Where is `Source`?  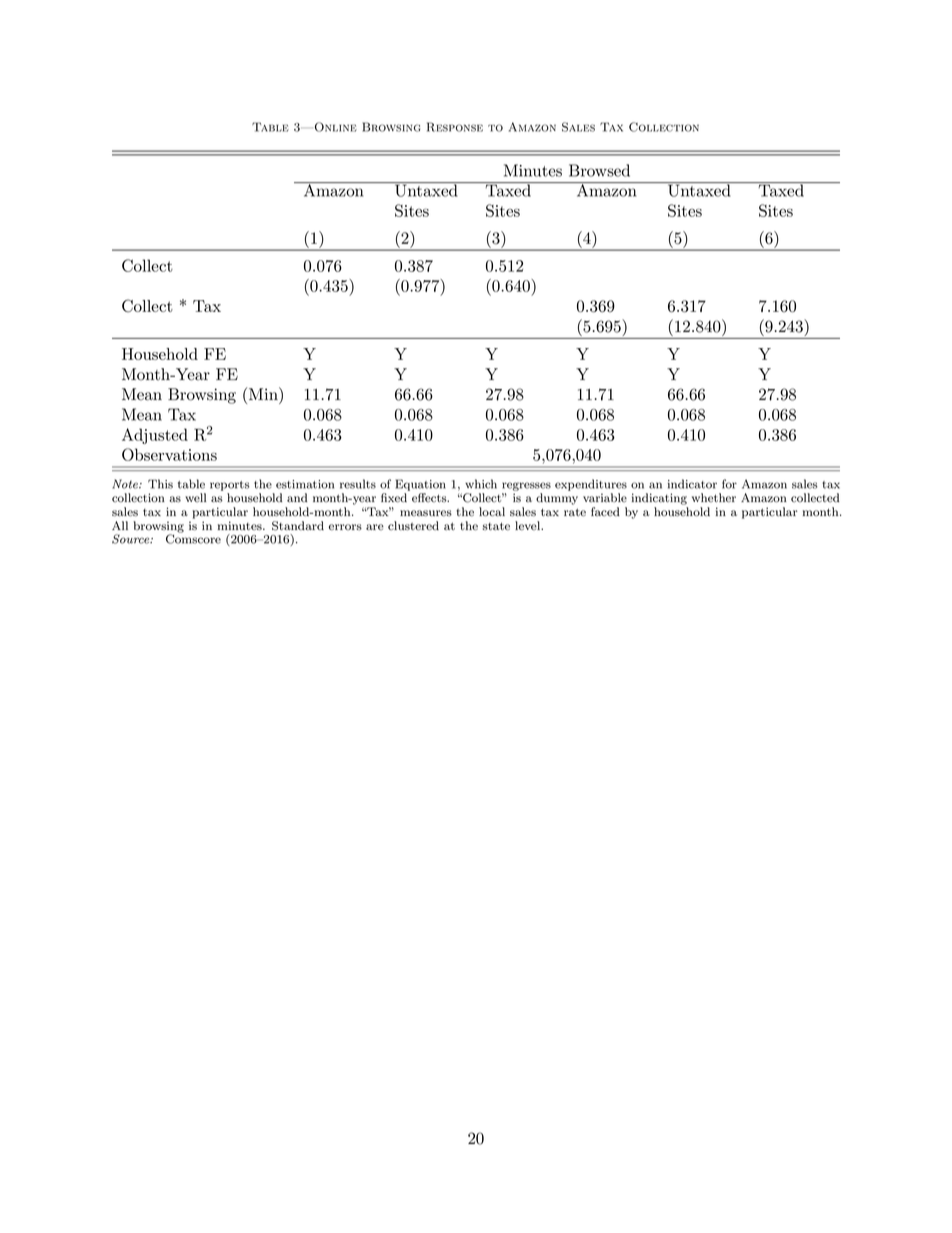
Source is located at coordinates (132, 539).
